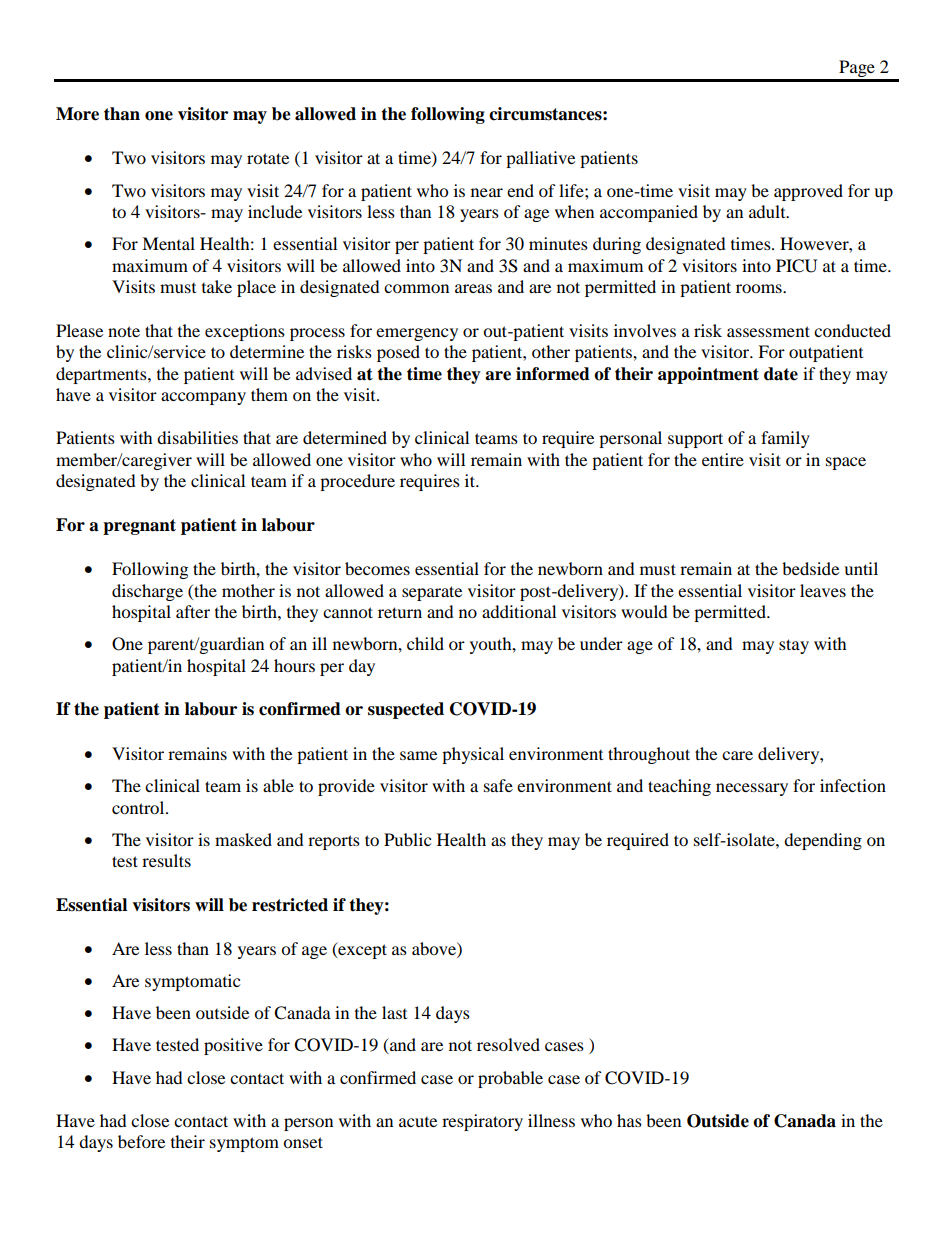 This page has height=1233, width=952. What do you see at coordinates (425, 643) in the page?
I see `child` at bounding box center [425, 643].
